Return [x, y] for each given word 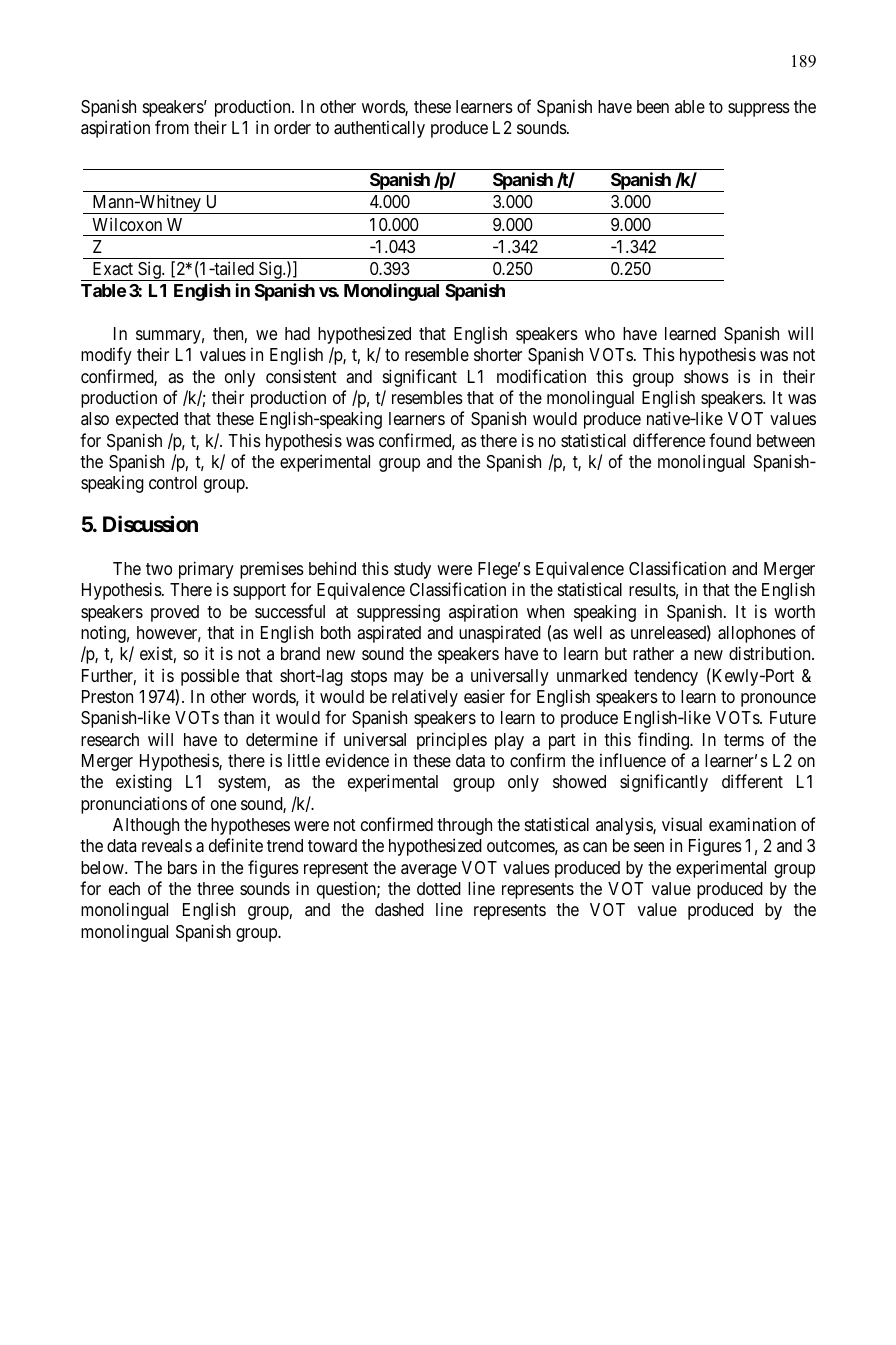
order [292, 127]
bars [182, 868]
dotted [439, 888]
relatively [425, 698]
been [653, 106]
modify [106, 356]
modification [541, 376]
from [172, 127]
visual [682, 824]
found [730, 440]
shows [706, 376]
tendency [666, 677]
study [412, 570]
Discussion [150, 523]
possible [210, 677]
